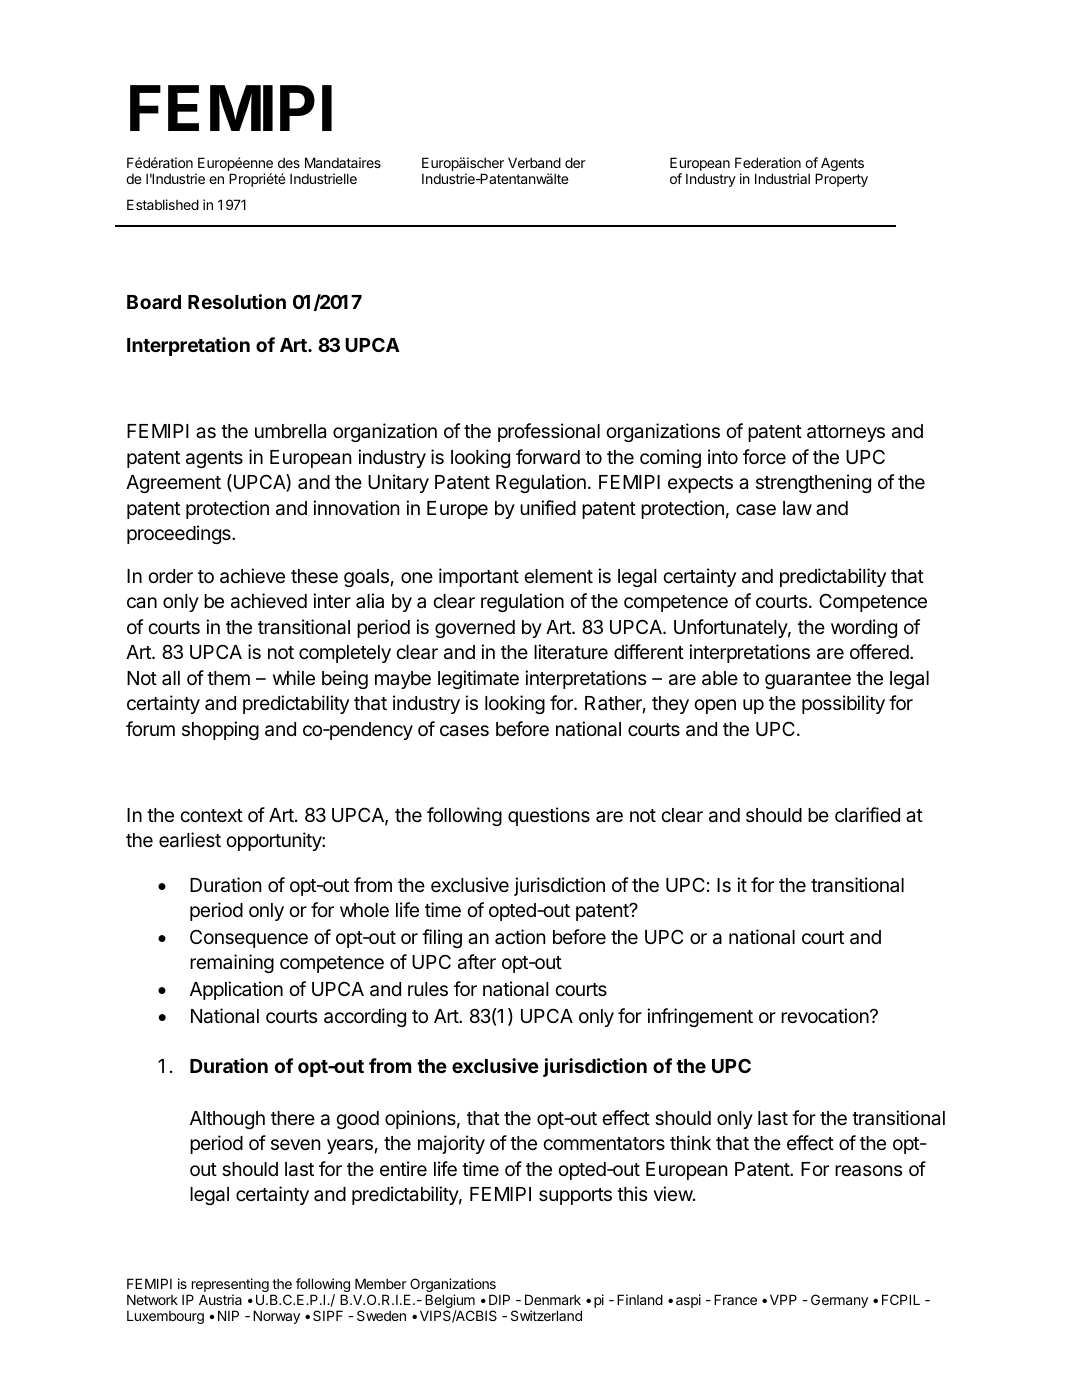  What do you see at coordinates (808, 680) in the page?
I see `guarantee` at bounding box center [808, 680].
